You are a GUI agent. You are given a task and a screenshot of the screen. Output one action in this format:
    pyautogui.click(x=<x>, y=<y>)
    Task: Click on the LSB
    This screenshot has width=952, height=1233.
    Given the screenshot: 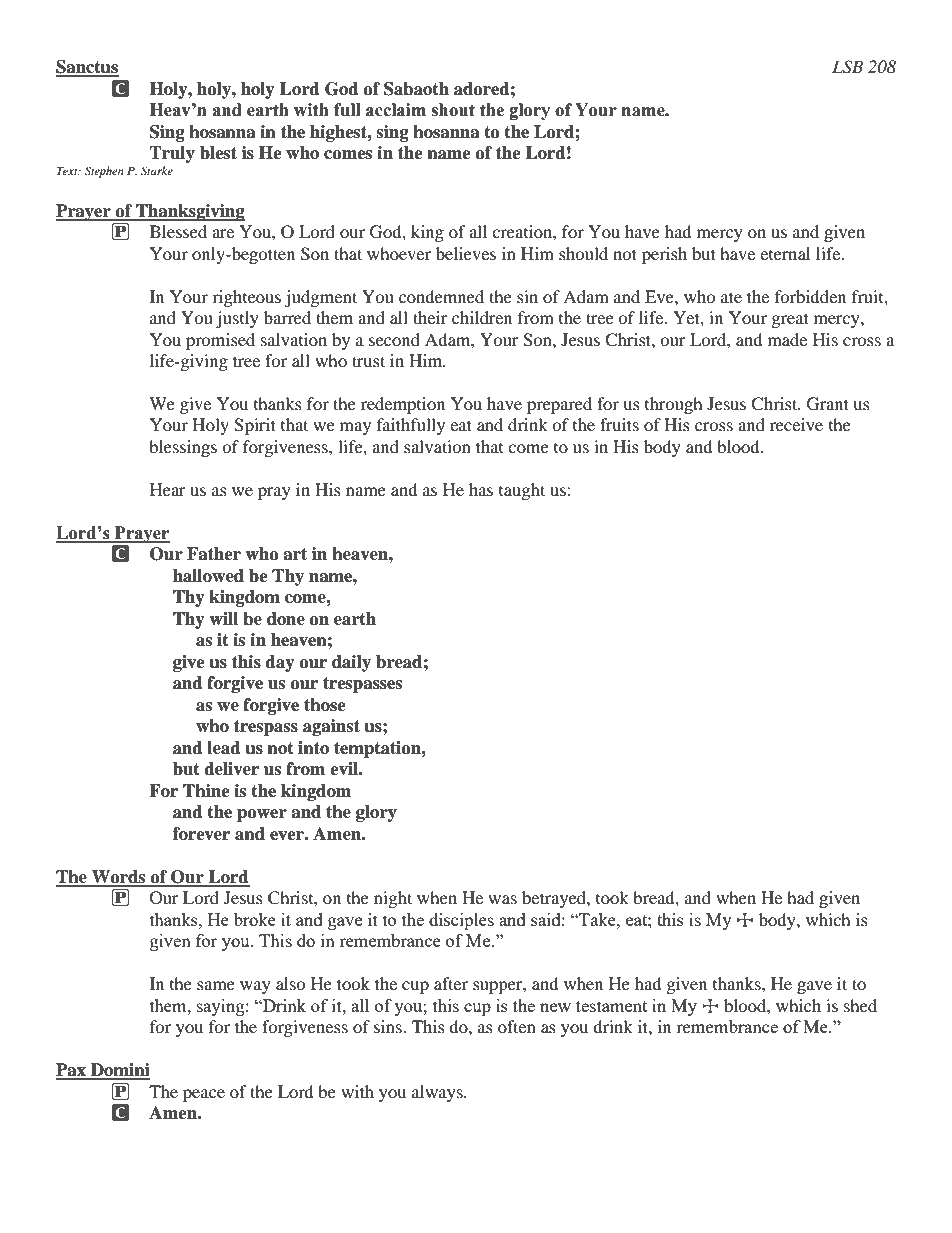 What is the action you would take?
    pyautogui.click(x=847, y=67)
